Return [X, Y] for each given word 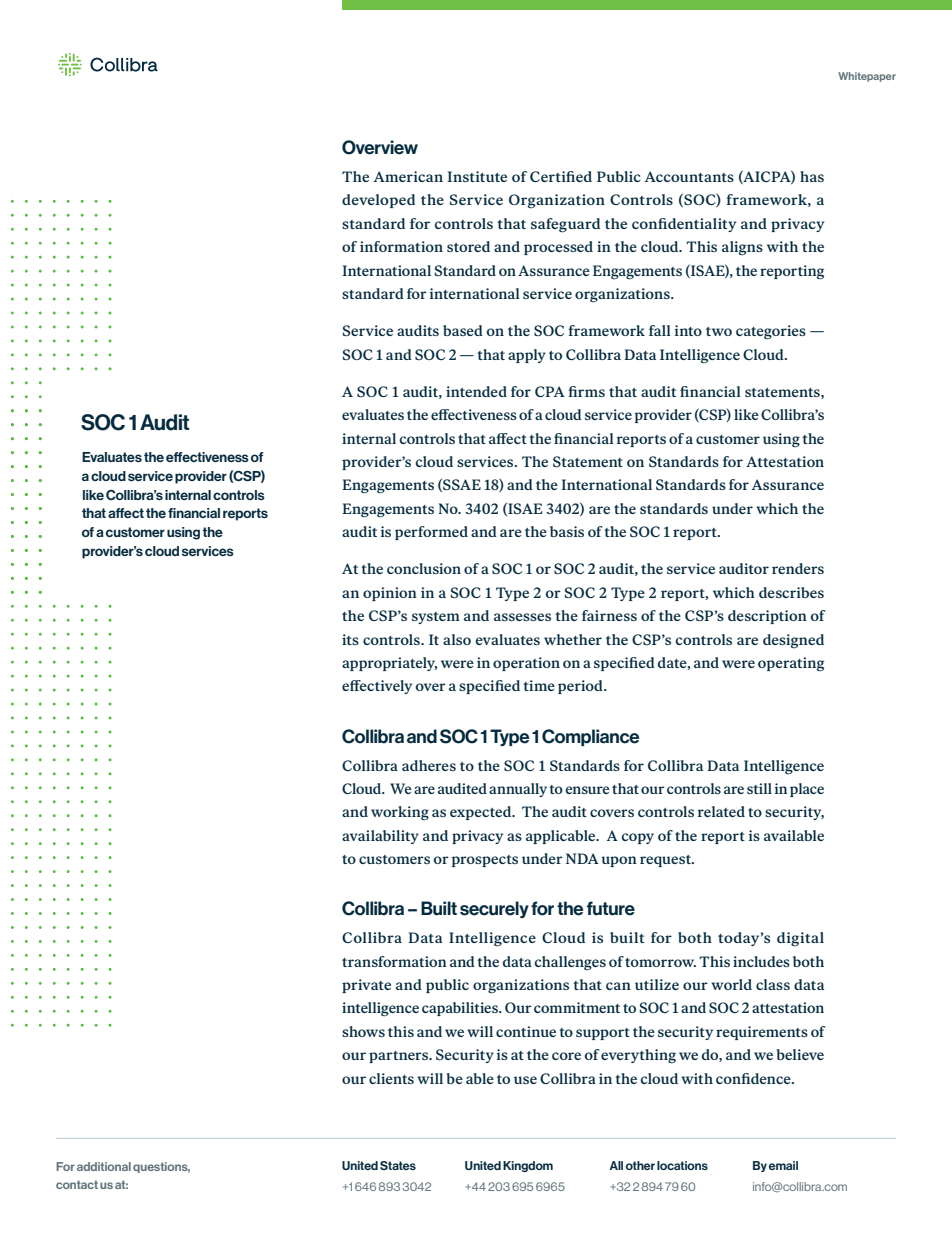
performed [431, 533]
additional [104, 1166]
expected [482, 813]
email [783, 1165]
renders [798, 568]
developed [378, 201]
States [398, 1165]
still [759, 788]
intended [476, 391]
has [812, 176]
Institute [477, 176]
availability [380, 837]
